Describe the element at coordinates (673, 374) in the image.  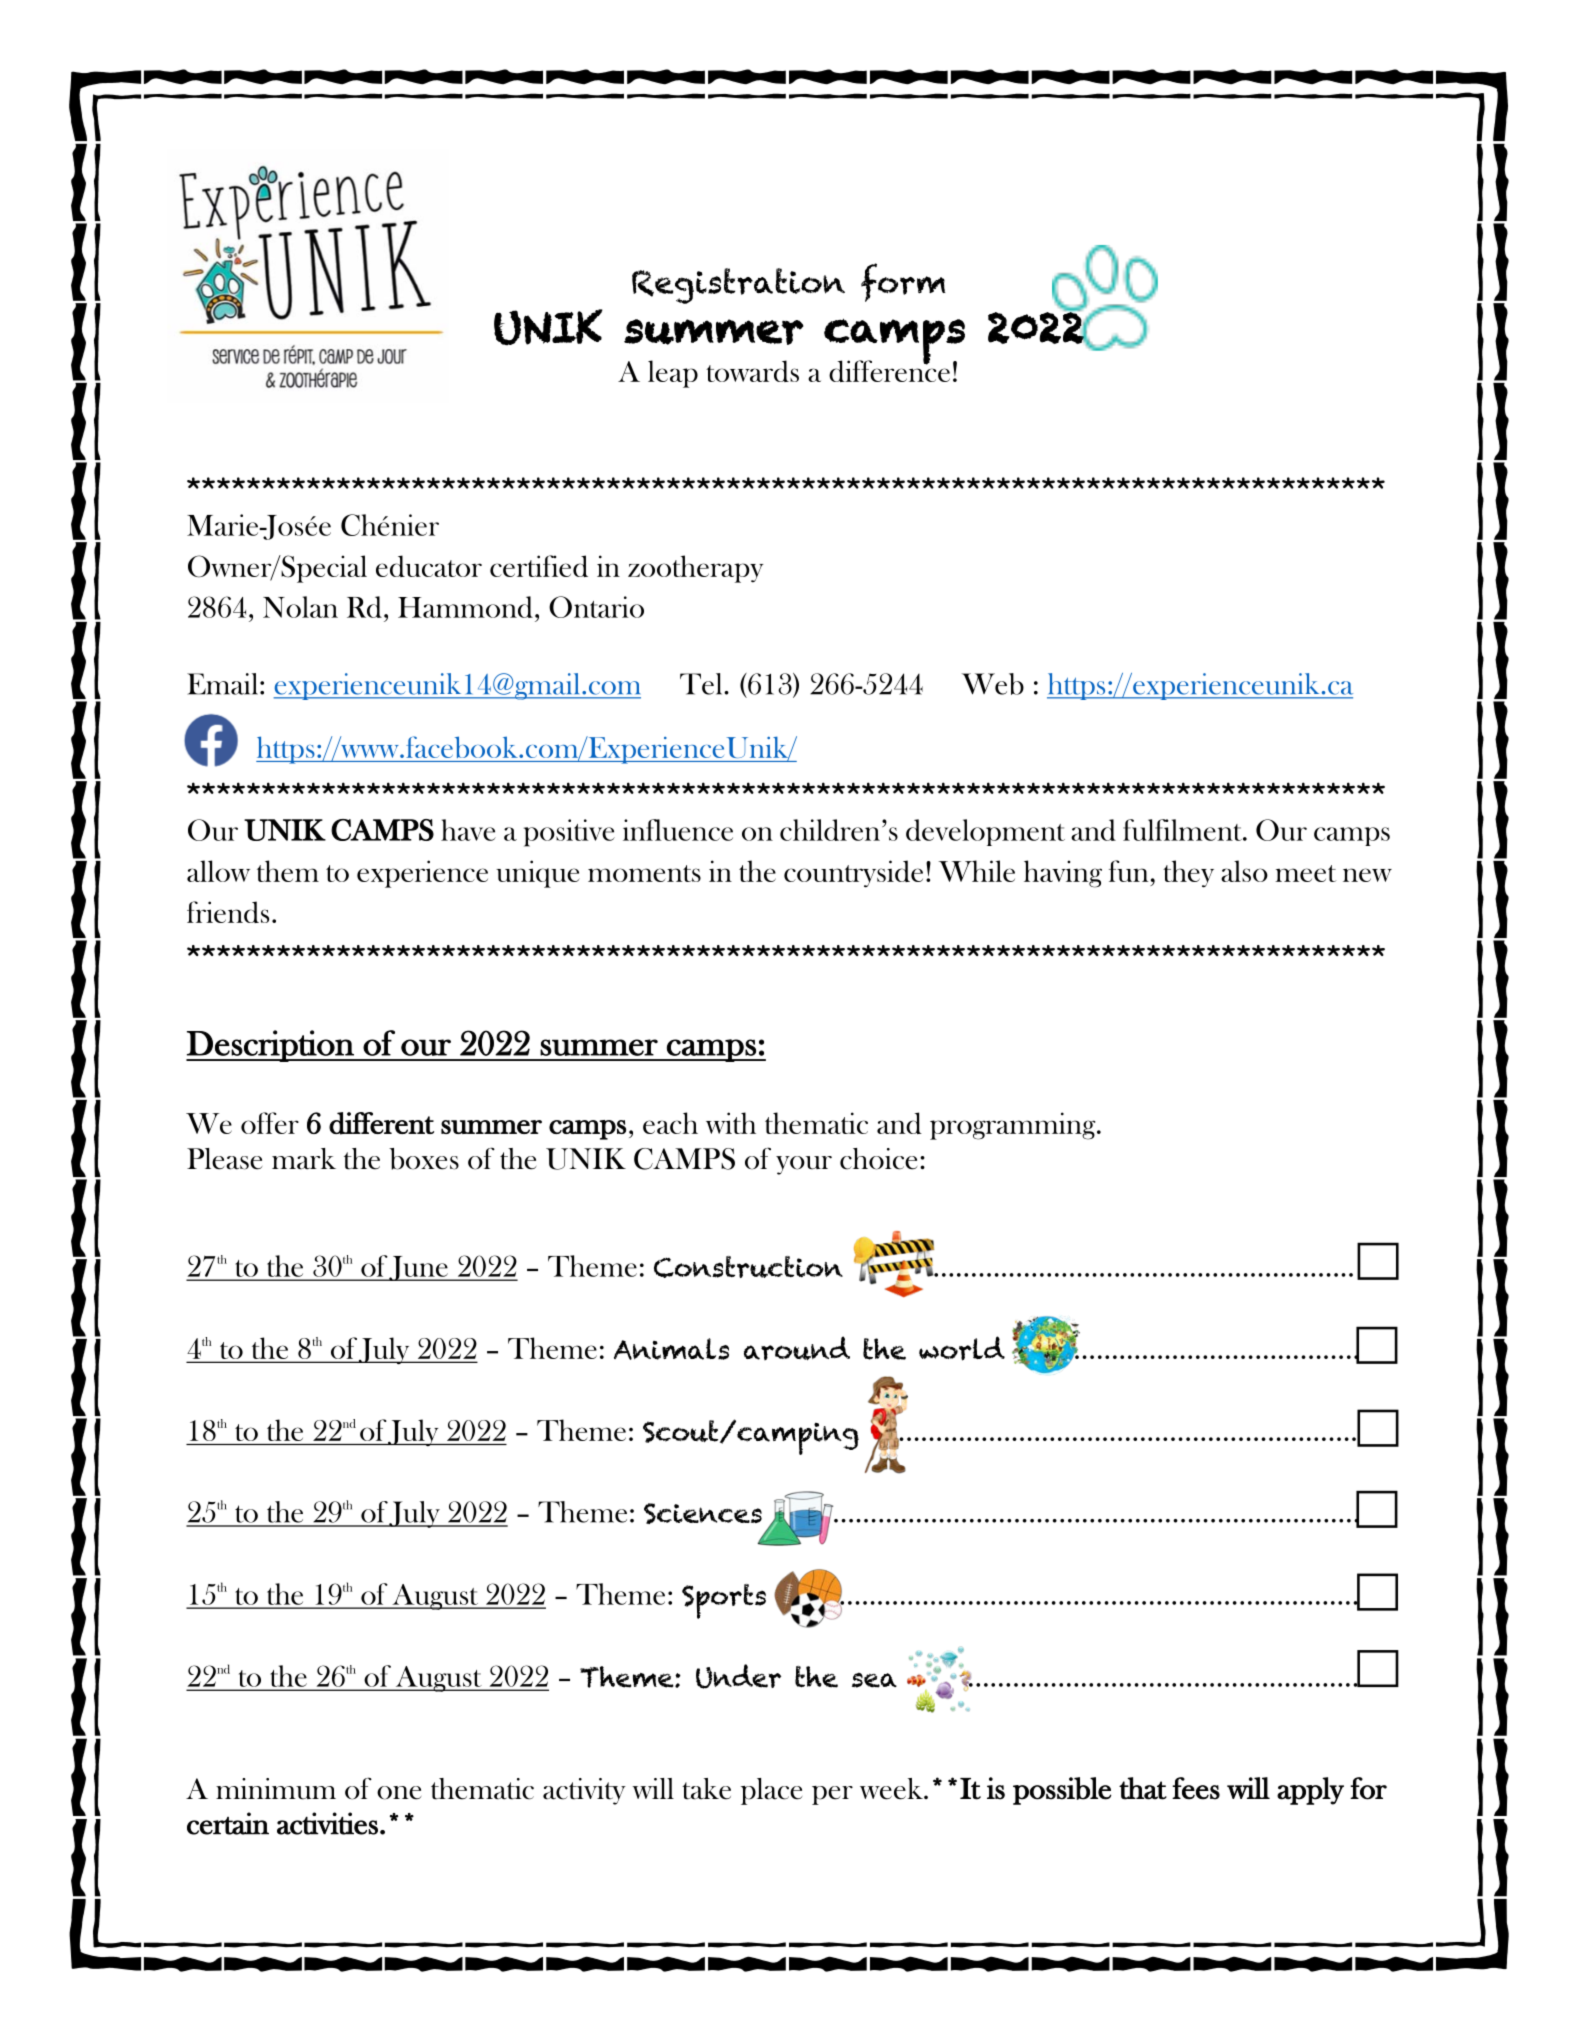
I see `leap` at that location.
